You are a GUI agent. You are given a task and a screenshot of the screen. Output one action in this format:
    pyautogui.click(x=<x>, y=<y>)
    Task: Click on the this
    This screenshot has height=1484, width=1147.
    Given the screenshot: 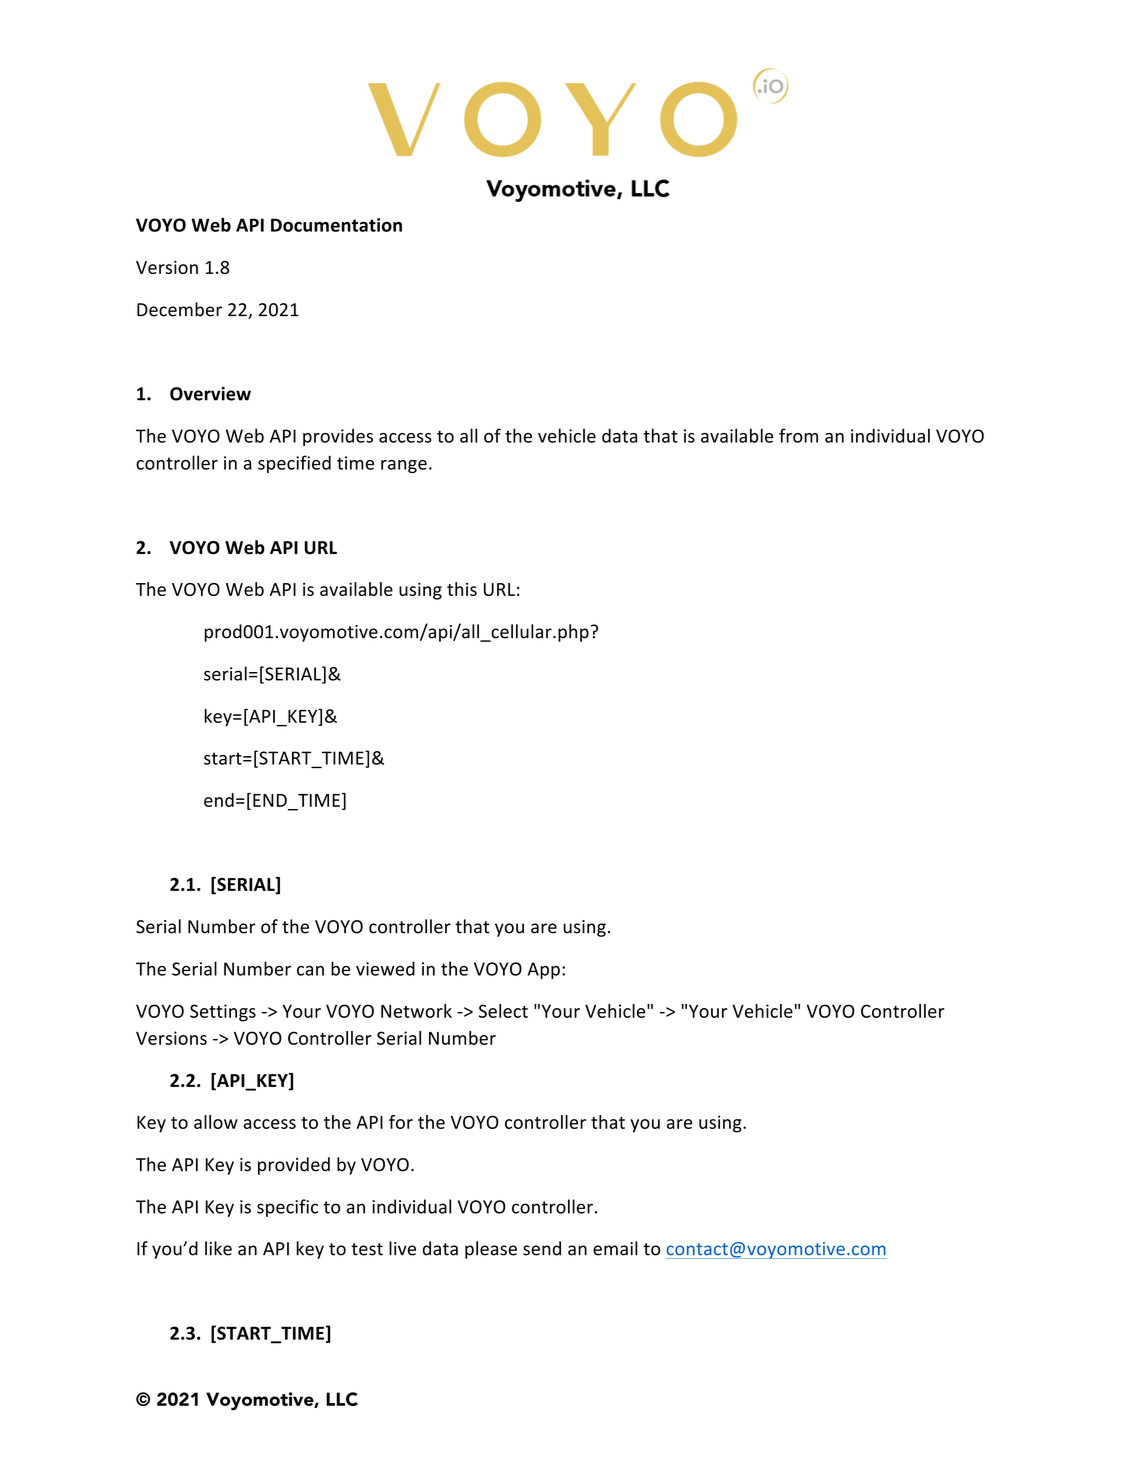 What is the action you would take?
    pyautogui.click(x=462, y=589)
